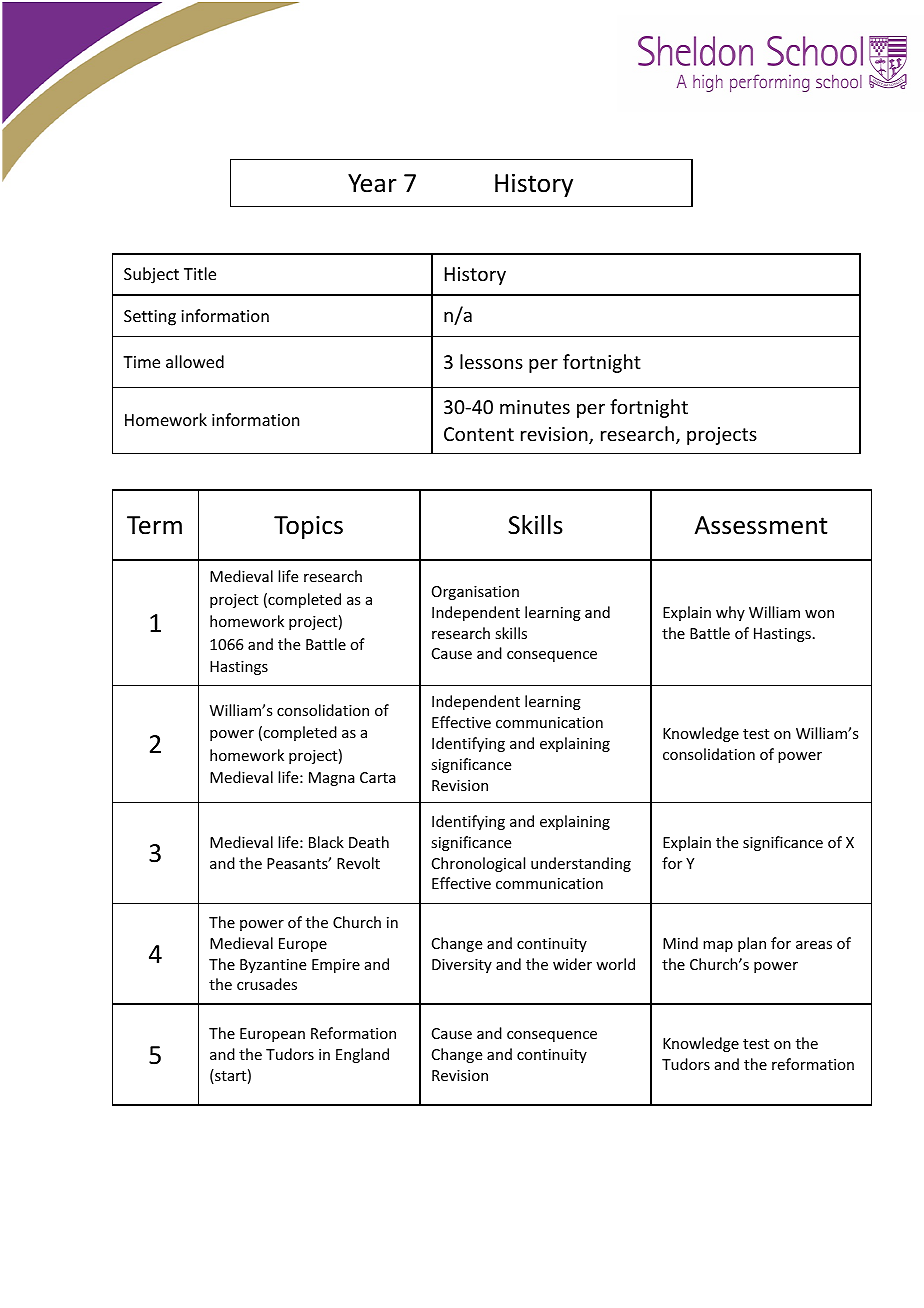 This screenshot has width=924, height=1308. What do you see at coordinates (462, 966) in the screenshot?
I see `Diversity` at bounding box center [462, 966].
